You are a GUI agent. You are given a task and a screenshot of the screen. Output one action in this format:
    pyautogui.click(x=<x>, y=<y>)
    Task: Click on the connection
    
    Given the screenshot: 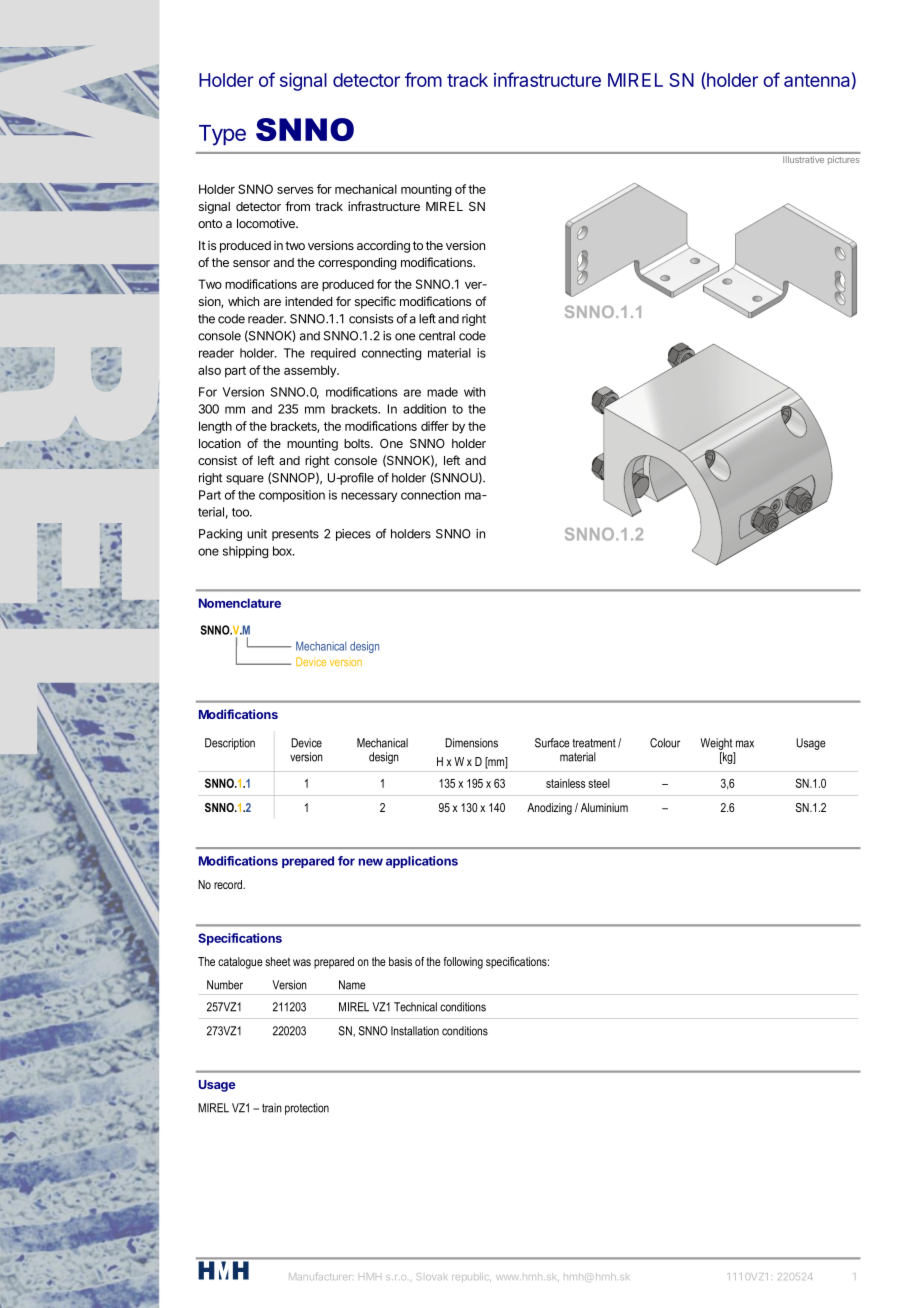 What is the action you would take?
    pyautogui.click(x=430, y=495)
